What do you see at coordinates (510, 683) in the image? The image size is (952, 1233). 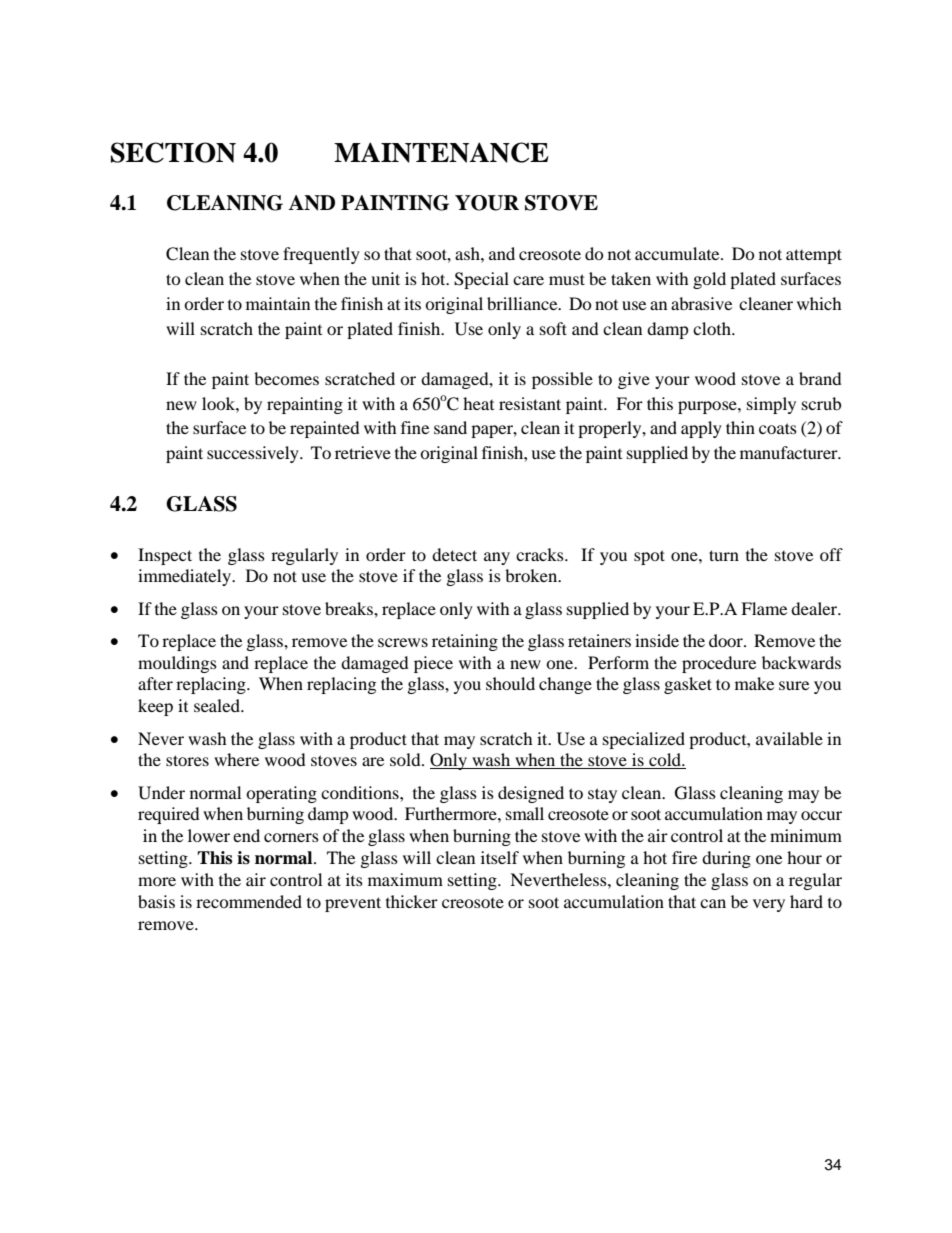 I see `should` at bounding box center [510, 683].
